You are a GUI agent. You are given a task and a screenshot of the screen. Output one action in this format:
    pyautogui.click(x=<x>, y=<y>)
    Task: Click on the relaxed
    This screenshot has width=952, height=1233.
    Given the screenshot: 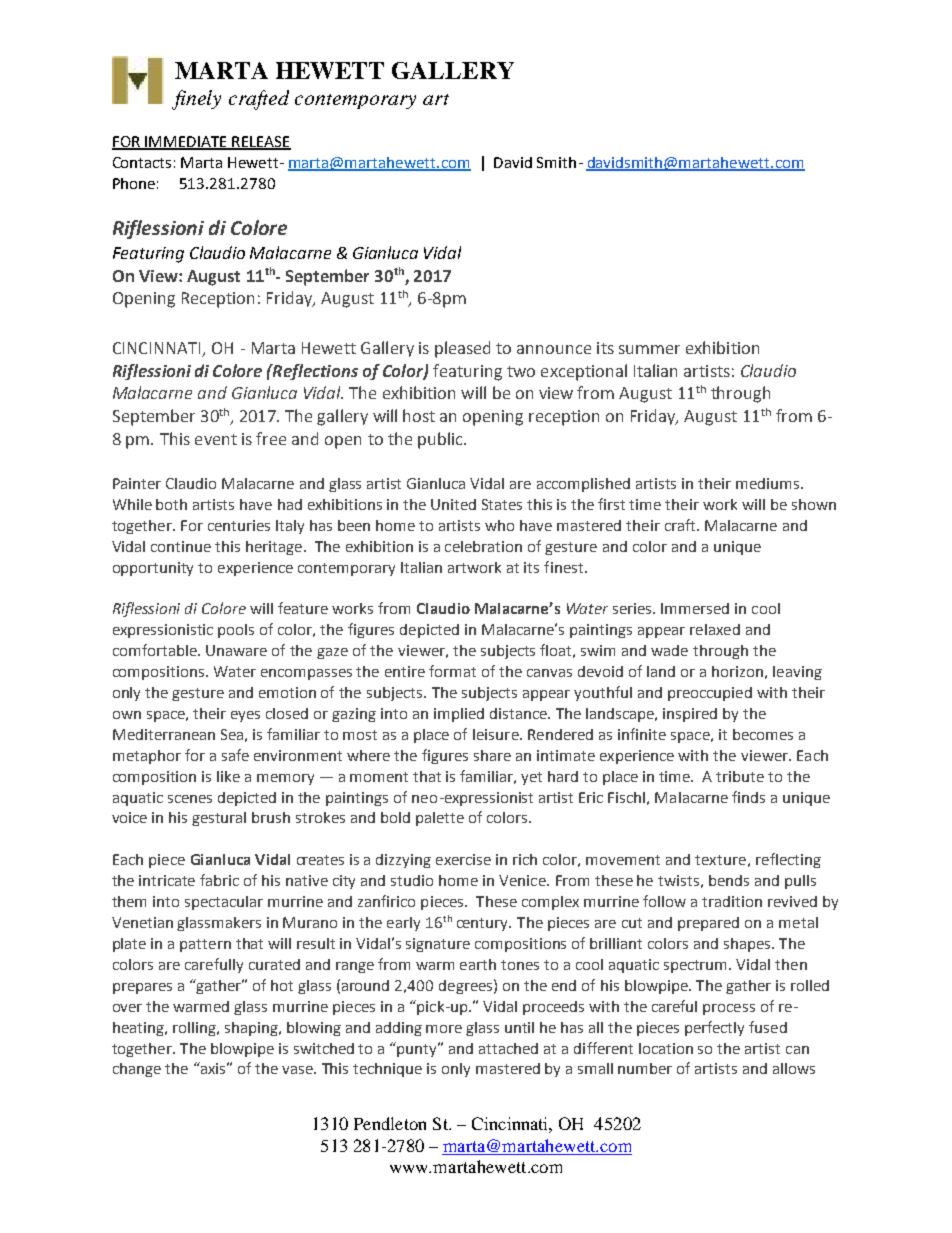 What is the action you would take?
    pyautogui.click(x=715, y=629)
